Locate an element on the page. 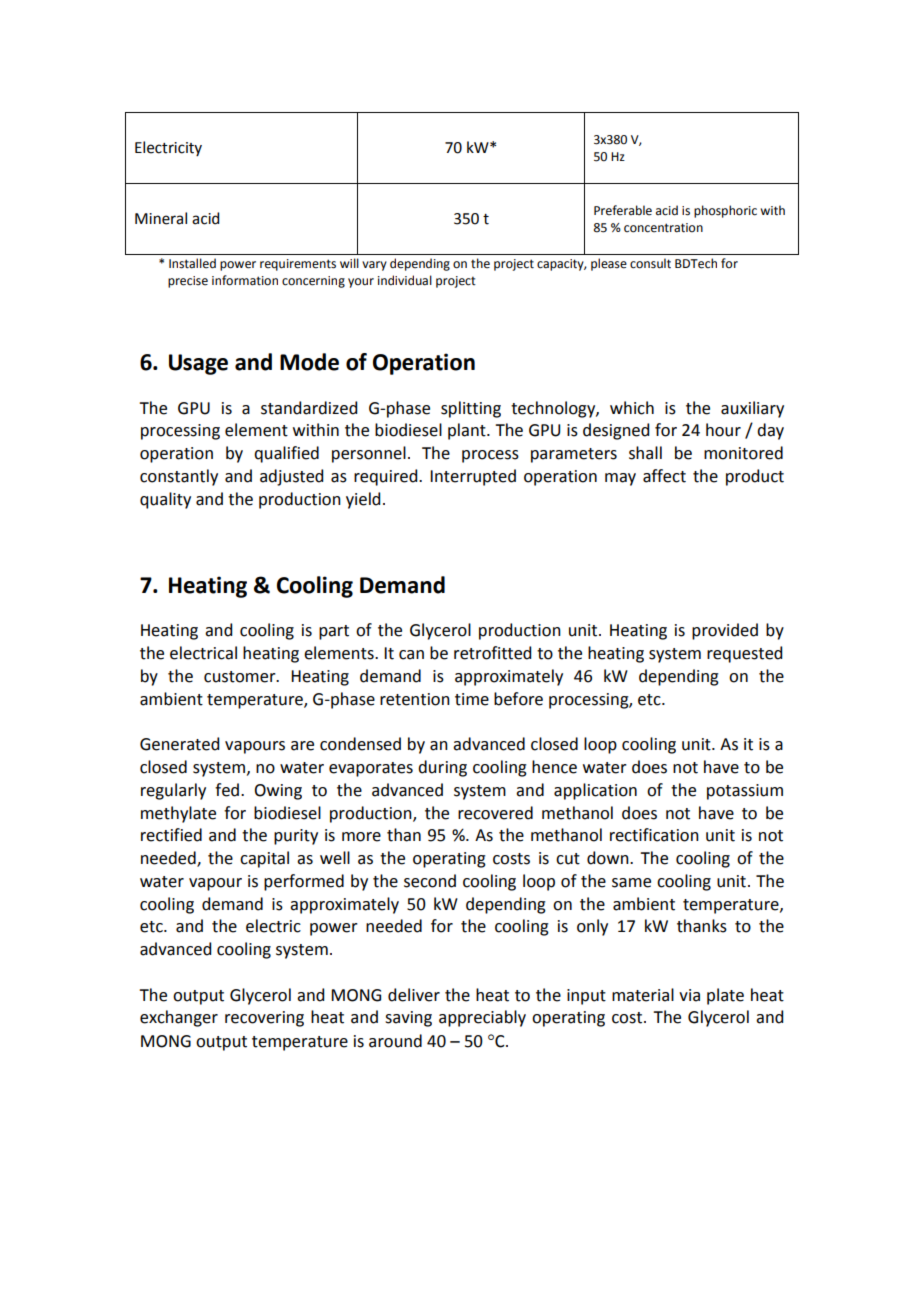 Image resolution: width=924 pixels, height=1308 pixels. hour is located at coordinates (723, 430).
